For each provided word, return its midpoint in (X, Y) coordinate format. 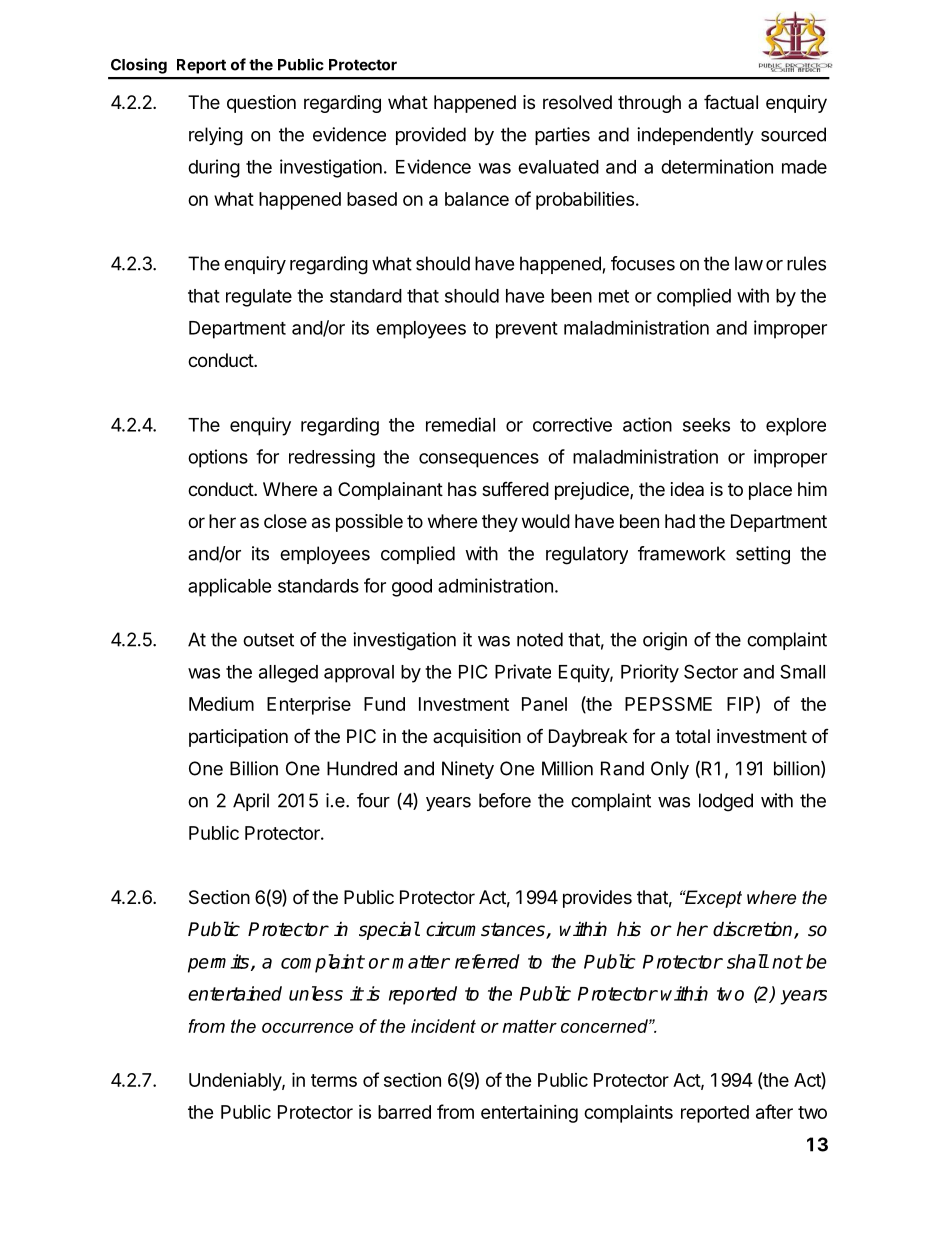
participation (238, 738)
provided (431, 136)
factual (731, 102)
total (692, 736)
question (261, 104)
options (218, 458)
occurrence (307, 1028)
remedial (460, 424)
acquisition (477, 738)
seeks (706, 425)
